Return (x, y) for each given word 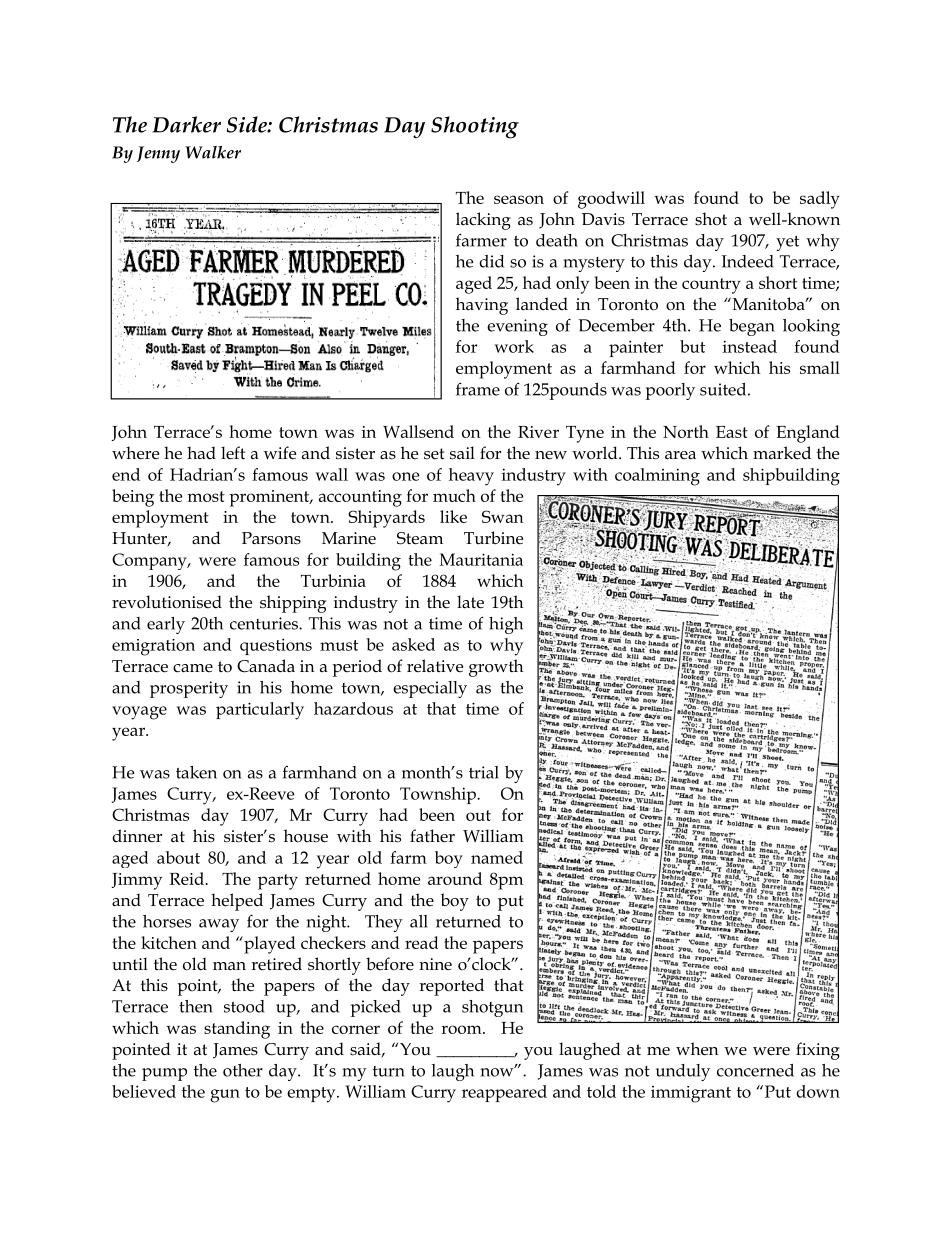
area (680, 455)
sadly (820, 200)
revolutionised (167, 602)
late (470, 602)
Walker (213, 152)
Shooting (475, 127)
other (243, 1070)
